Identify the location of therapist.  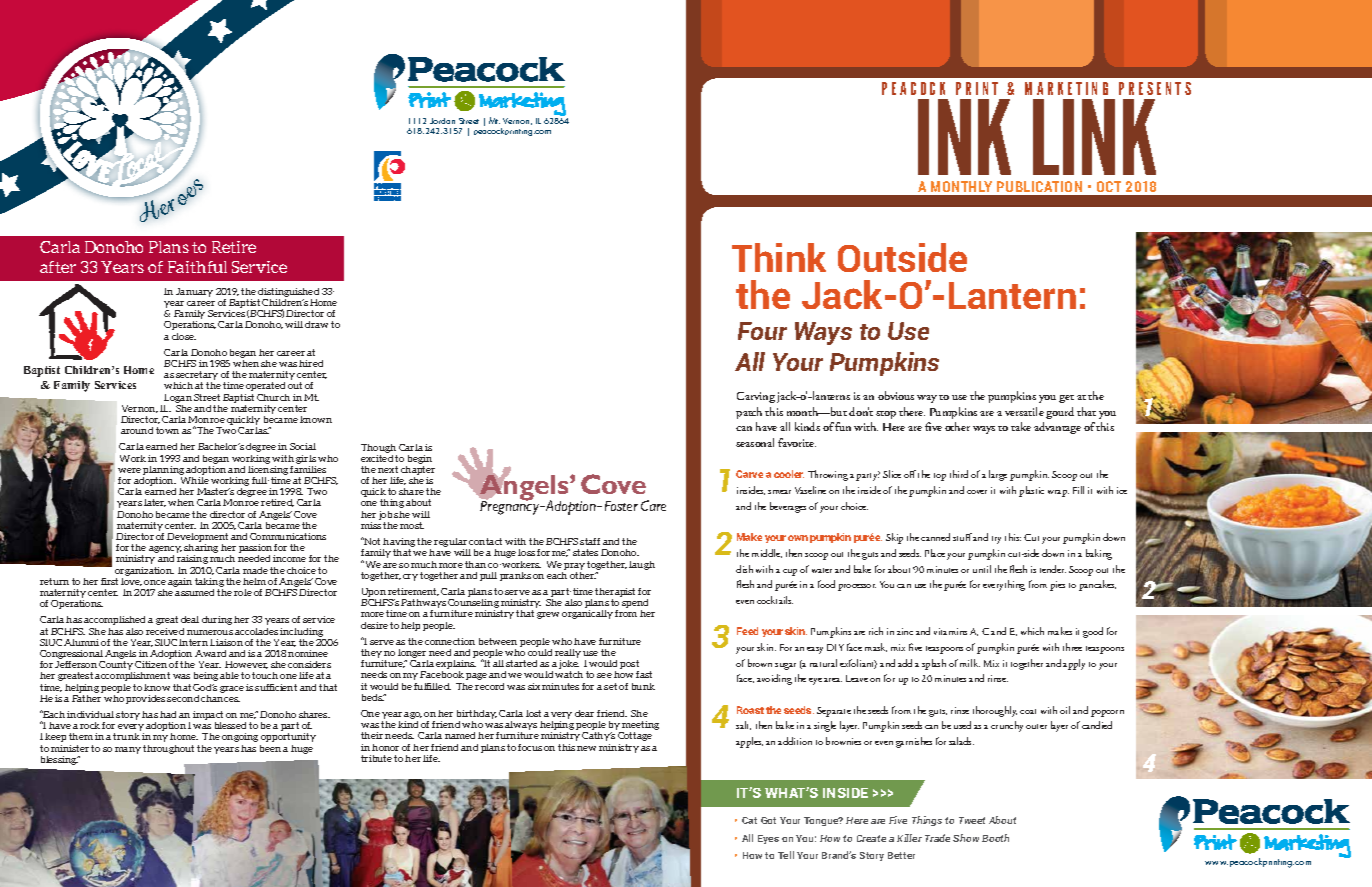
(615, 594).
